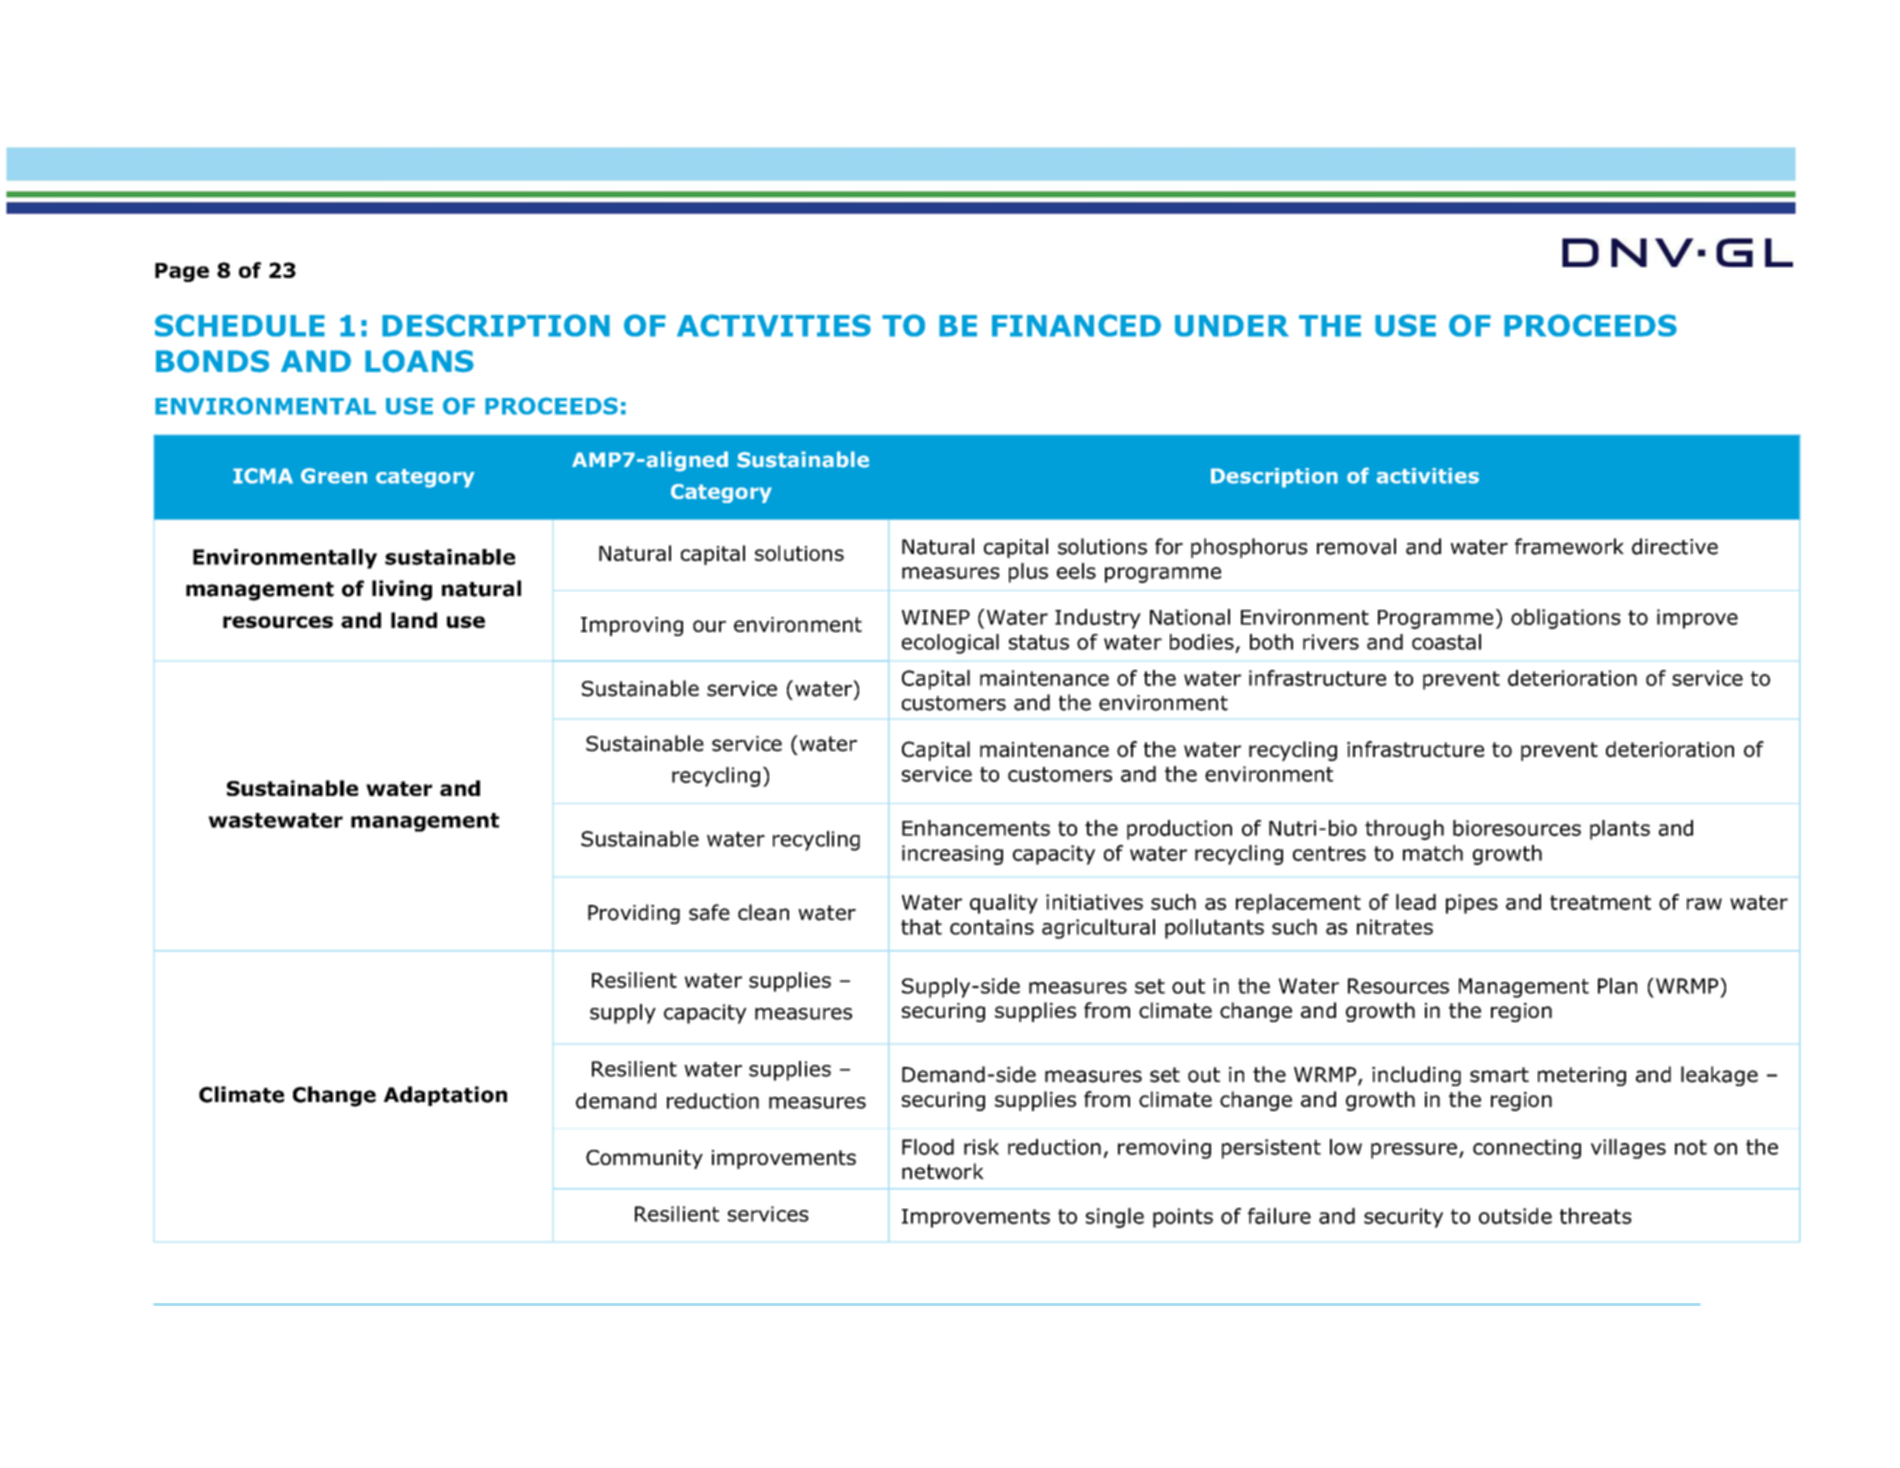 Image resolution: width=1900 pixels, height=1468 pixels. I want to click on SCHEDULE, so click(240, 325).
